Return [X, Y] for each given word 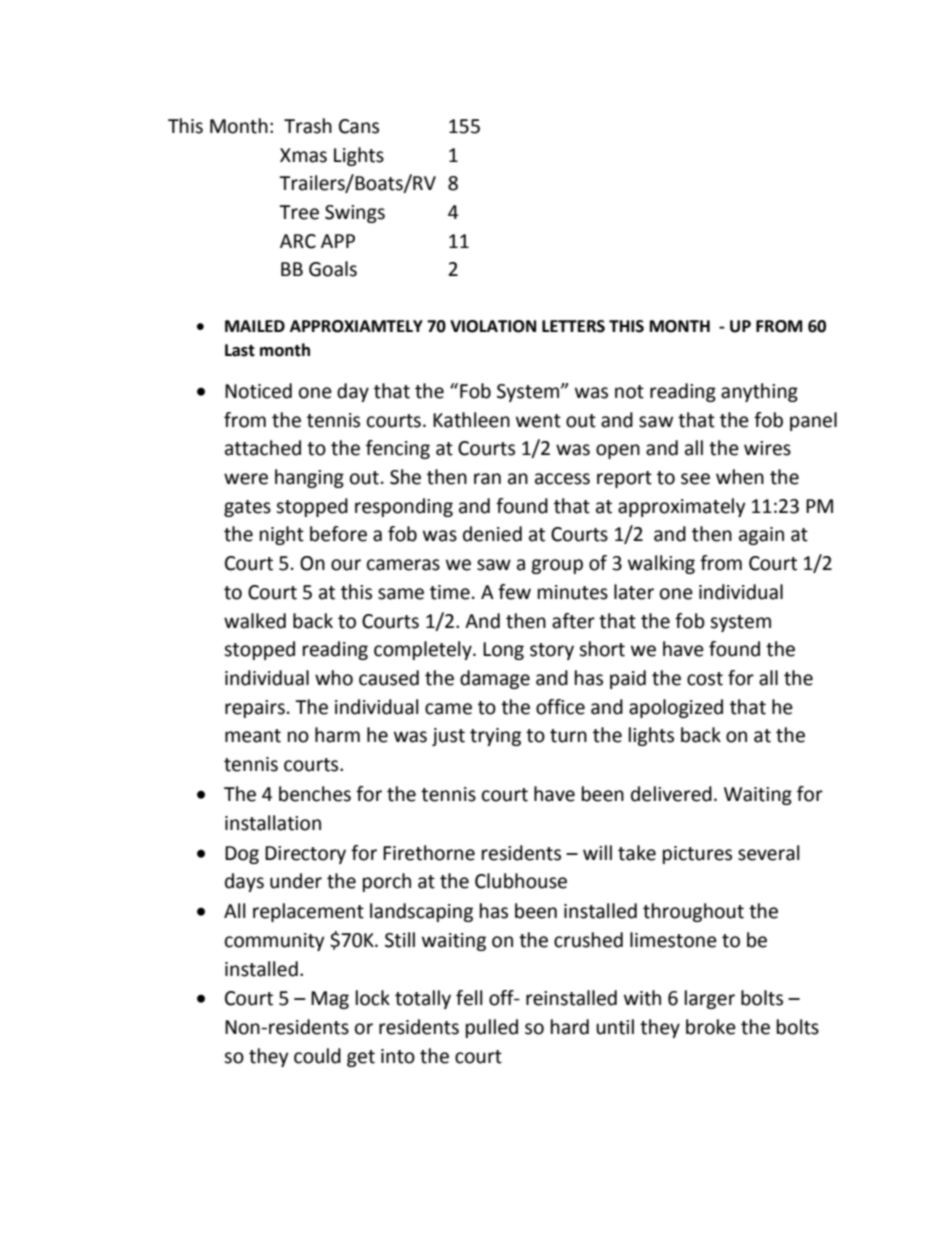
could [317, 1056]
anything [759, 392]
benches [315, 794]
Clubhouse [521, 881]
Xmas [303, 155]
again [761, 536]
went [538, 421]
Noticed [258, 391]
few [514, 592]
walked [255, 621]
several [768, 853]
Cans [359, 126]
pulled [492, 1028]
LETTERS [573, 326]
